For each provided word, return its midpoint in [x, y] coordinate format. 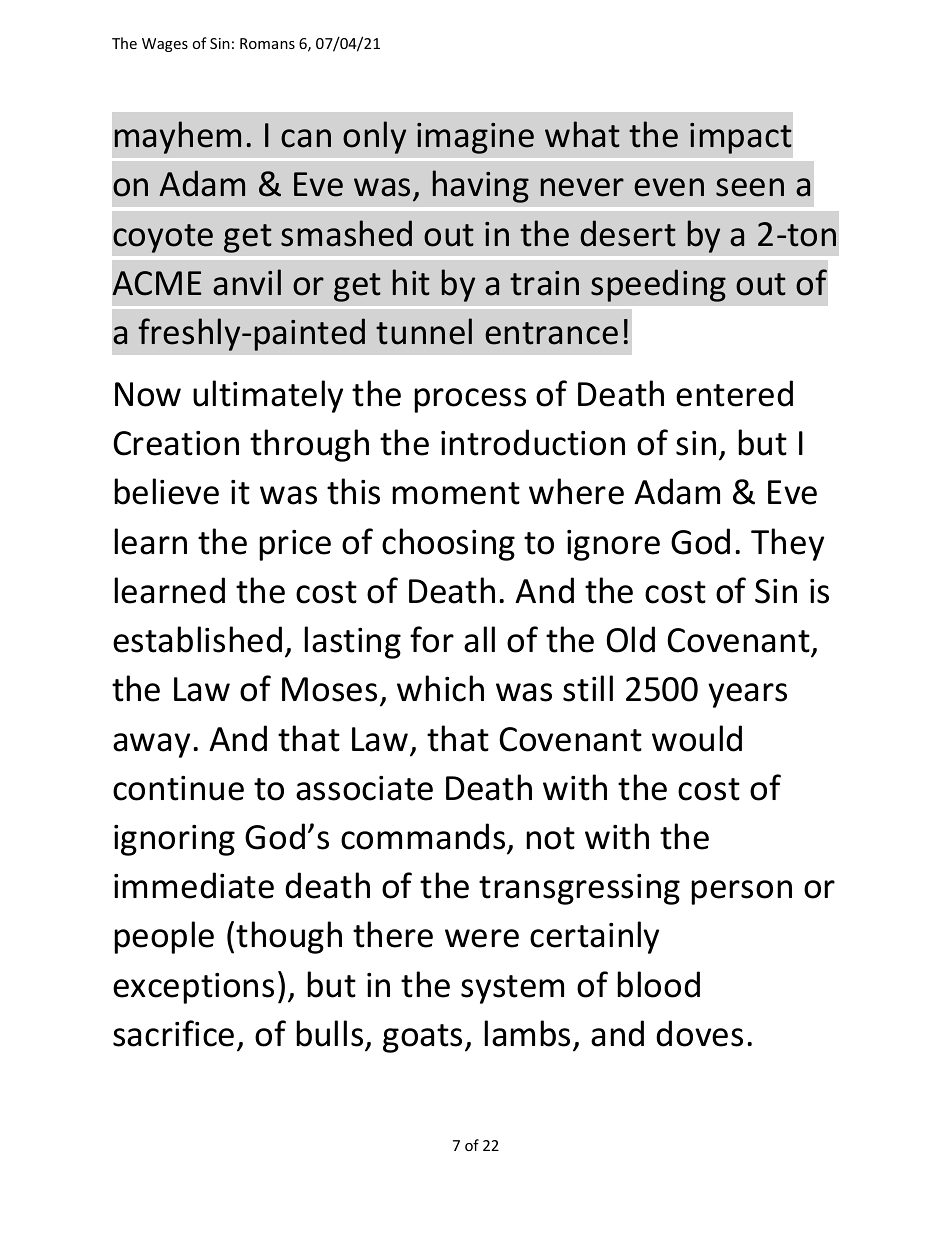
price [295, 545]
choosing [448, 544]
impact [741, 138]
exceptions [193, 988]
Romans [267, 43]
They [787, 544]
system [512, 989]
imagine [475, 138]
